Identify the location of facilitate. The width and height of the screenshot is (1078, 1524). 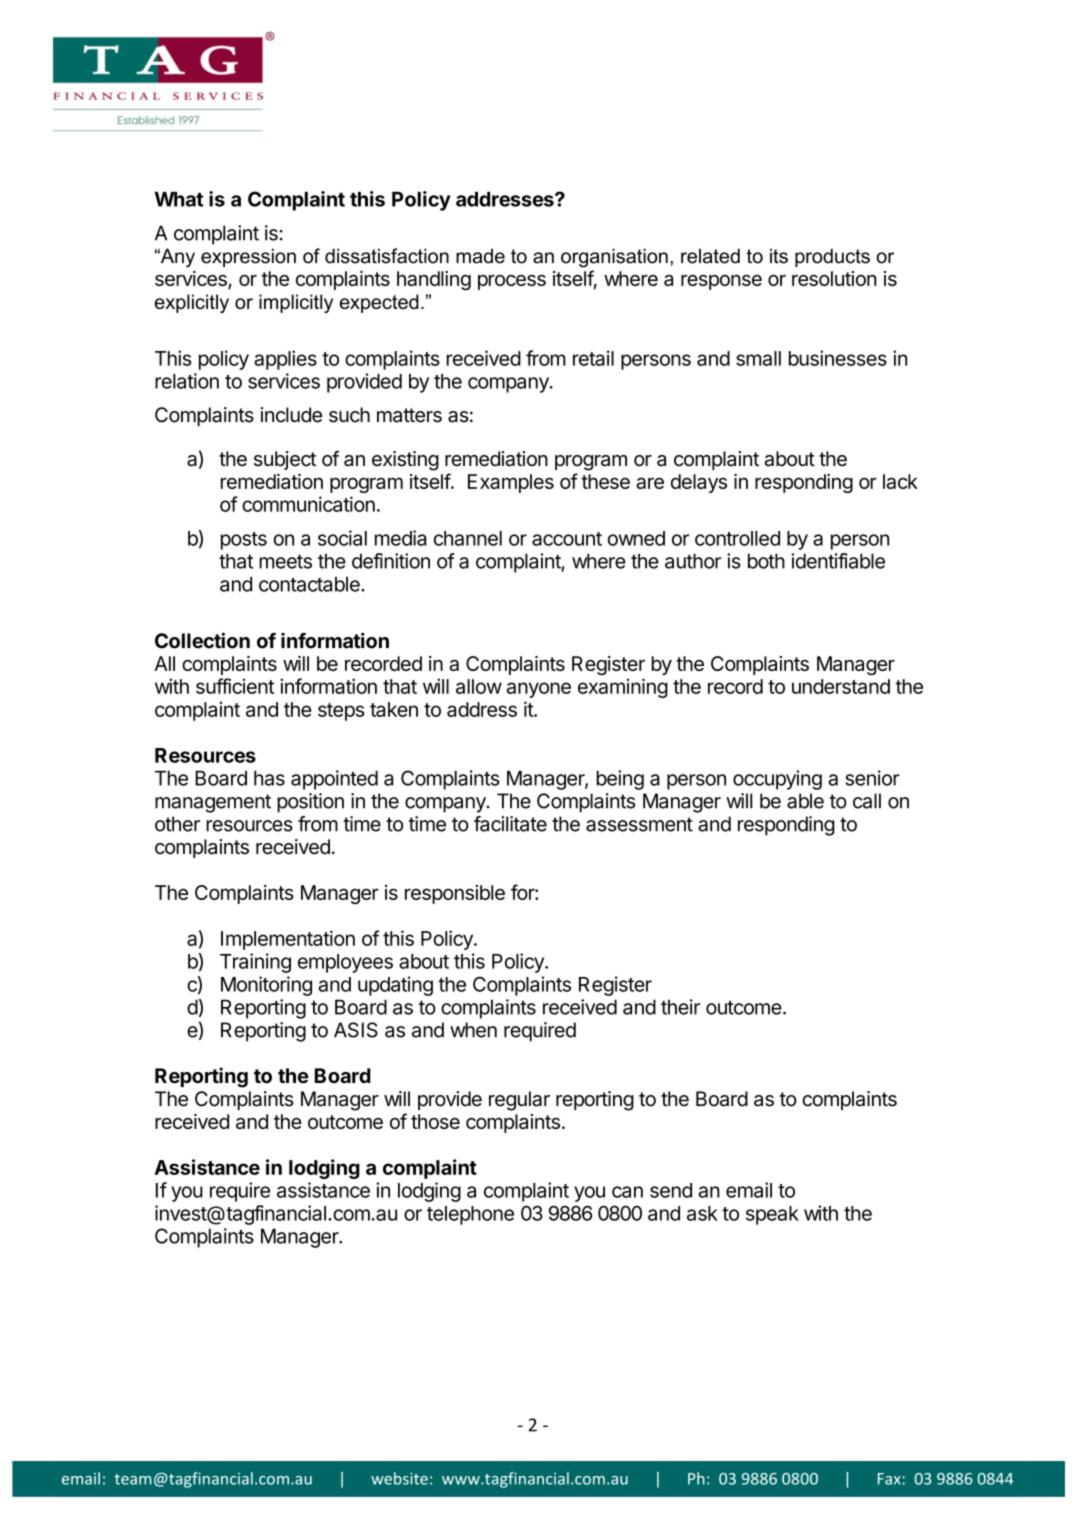
(510, 824).
